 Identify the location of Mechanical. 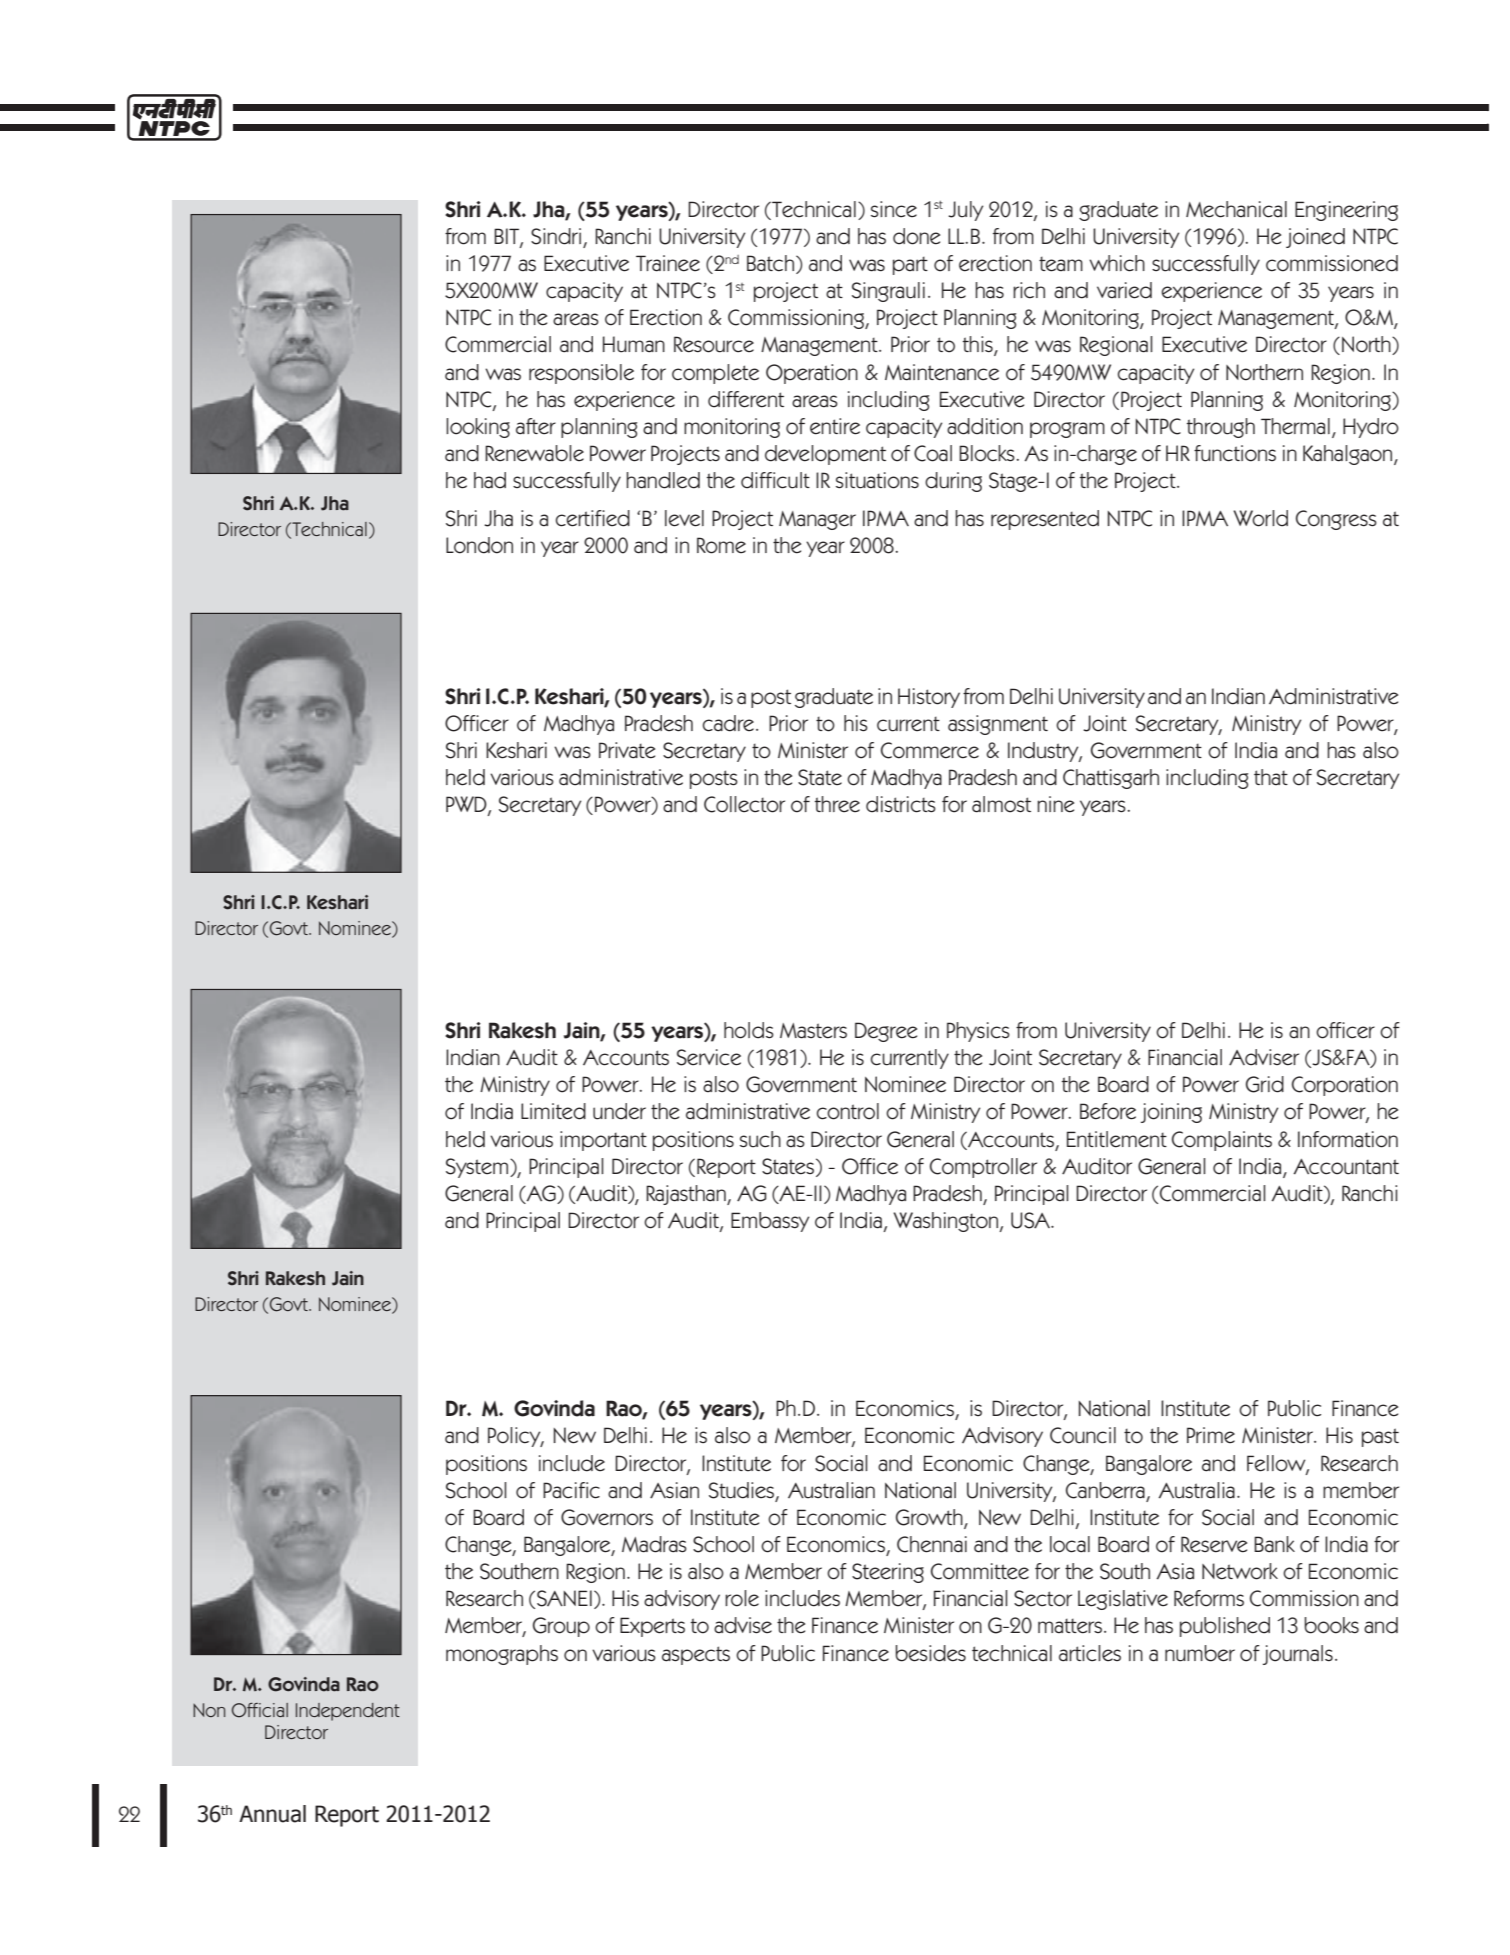
(1236, 209).
